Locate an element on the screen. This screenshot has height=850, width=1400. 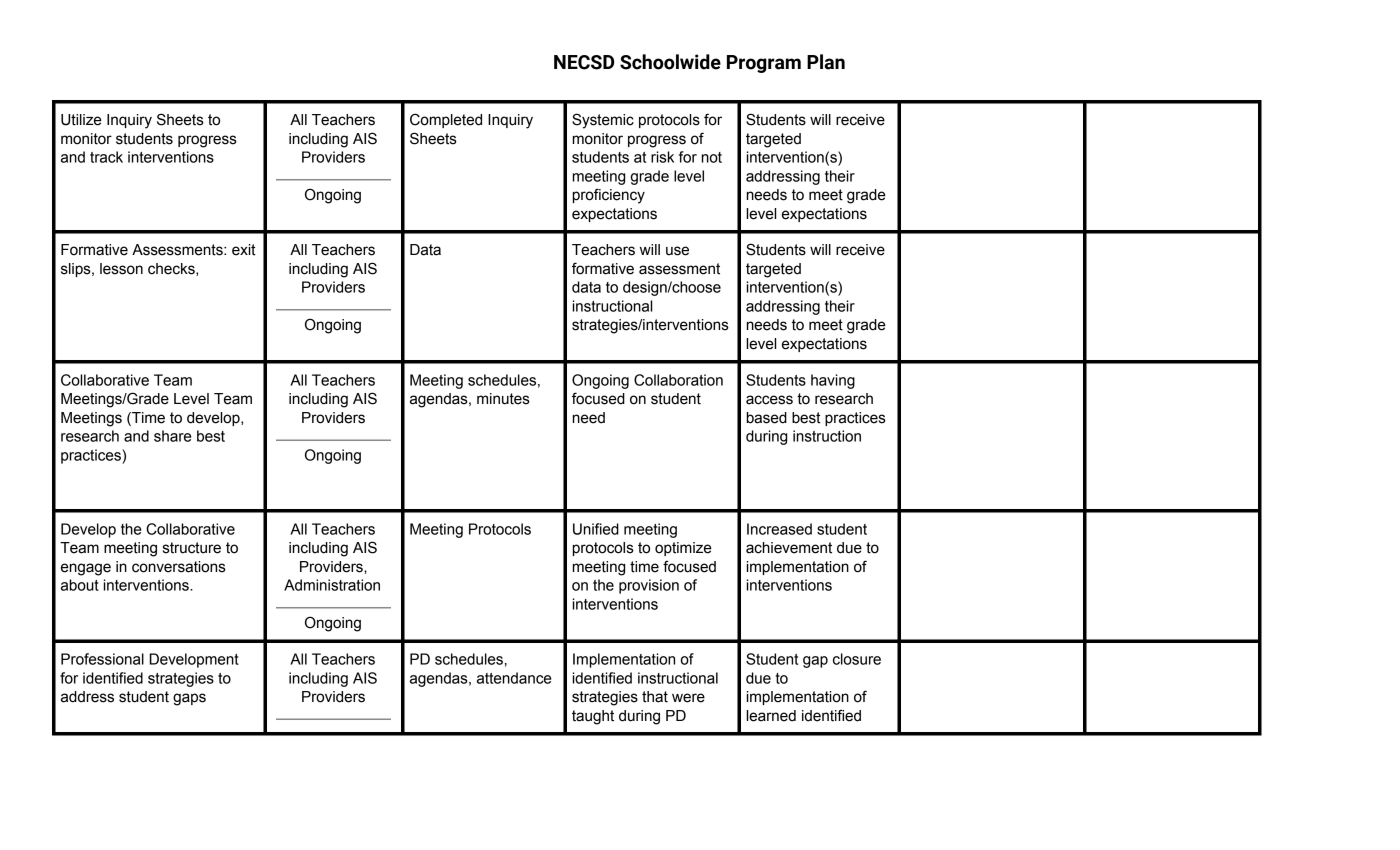
exit is located at coordinates (244, 250).
